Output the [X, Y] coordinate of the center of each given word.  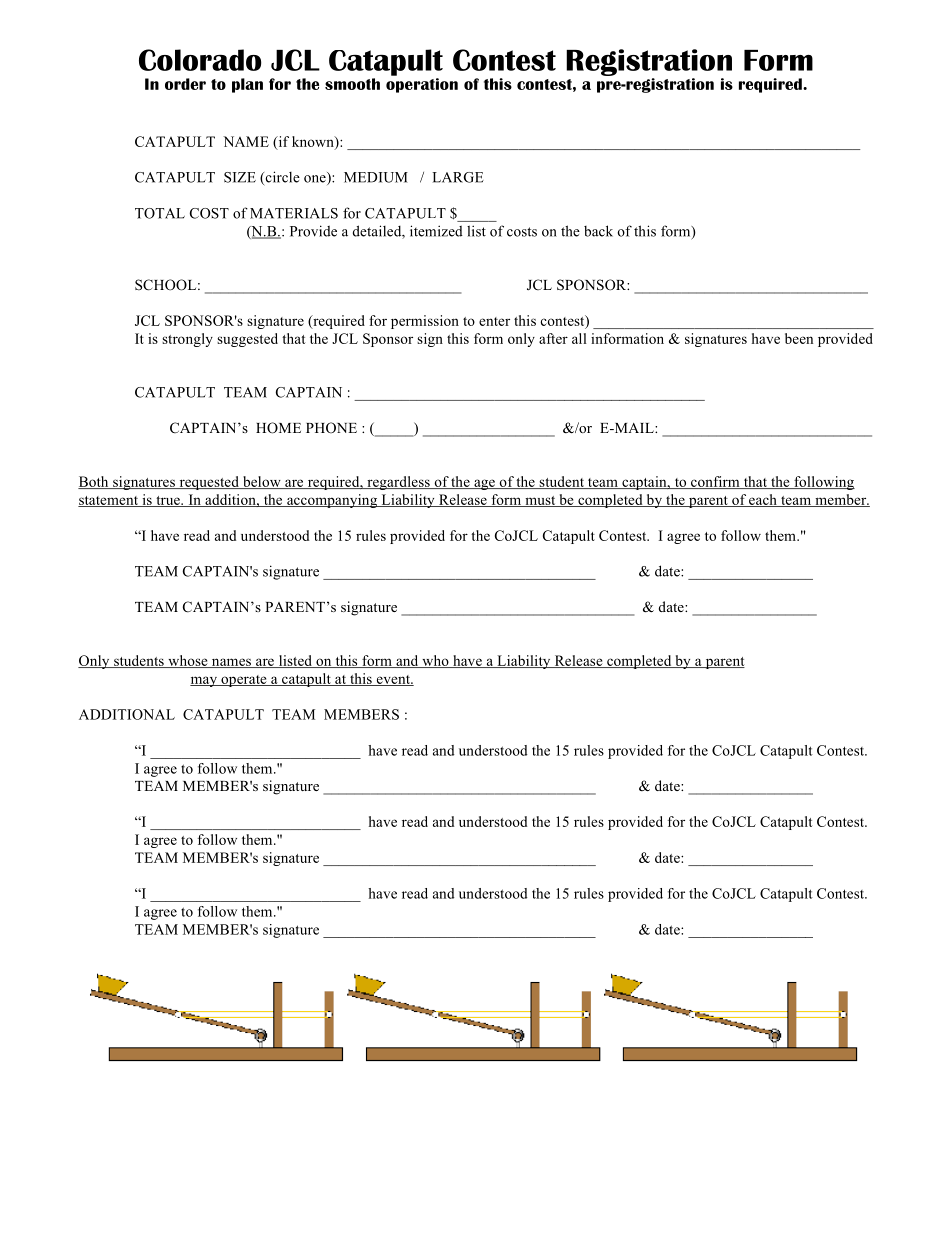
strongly [187, 340]
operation [422, 85]
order [185, 84]
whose [188, 661]
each [763, 500]
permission [425, 322]
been [799, 338]
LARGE [458, 177]
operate [244, 681]
